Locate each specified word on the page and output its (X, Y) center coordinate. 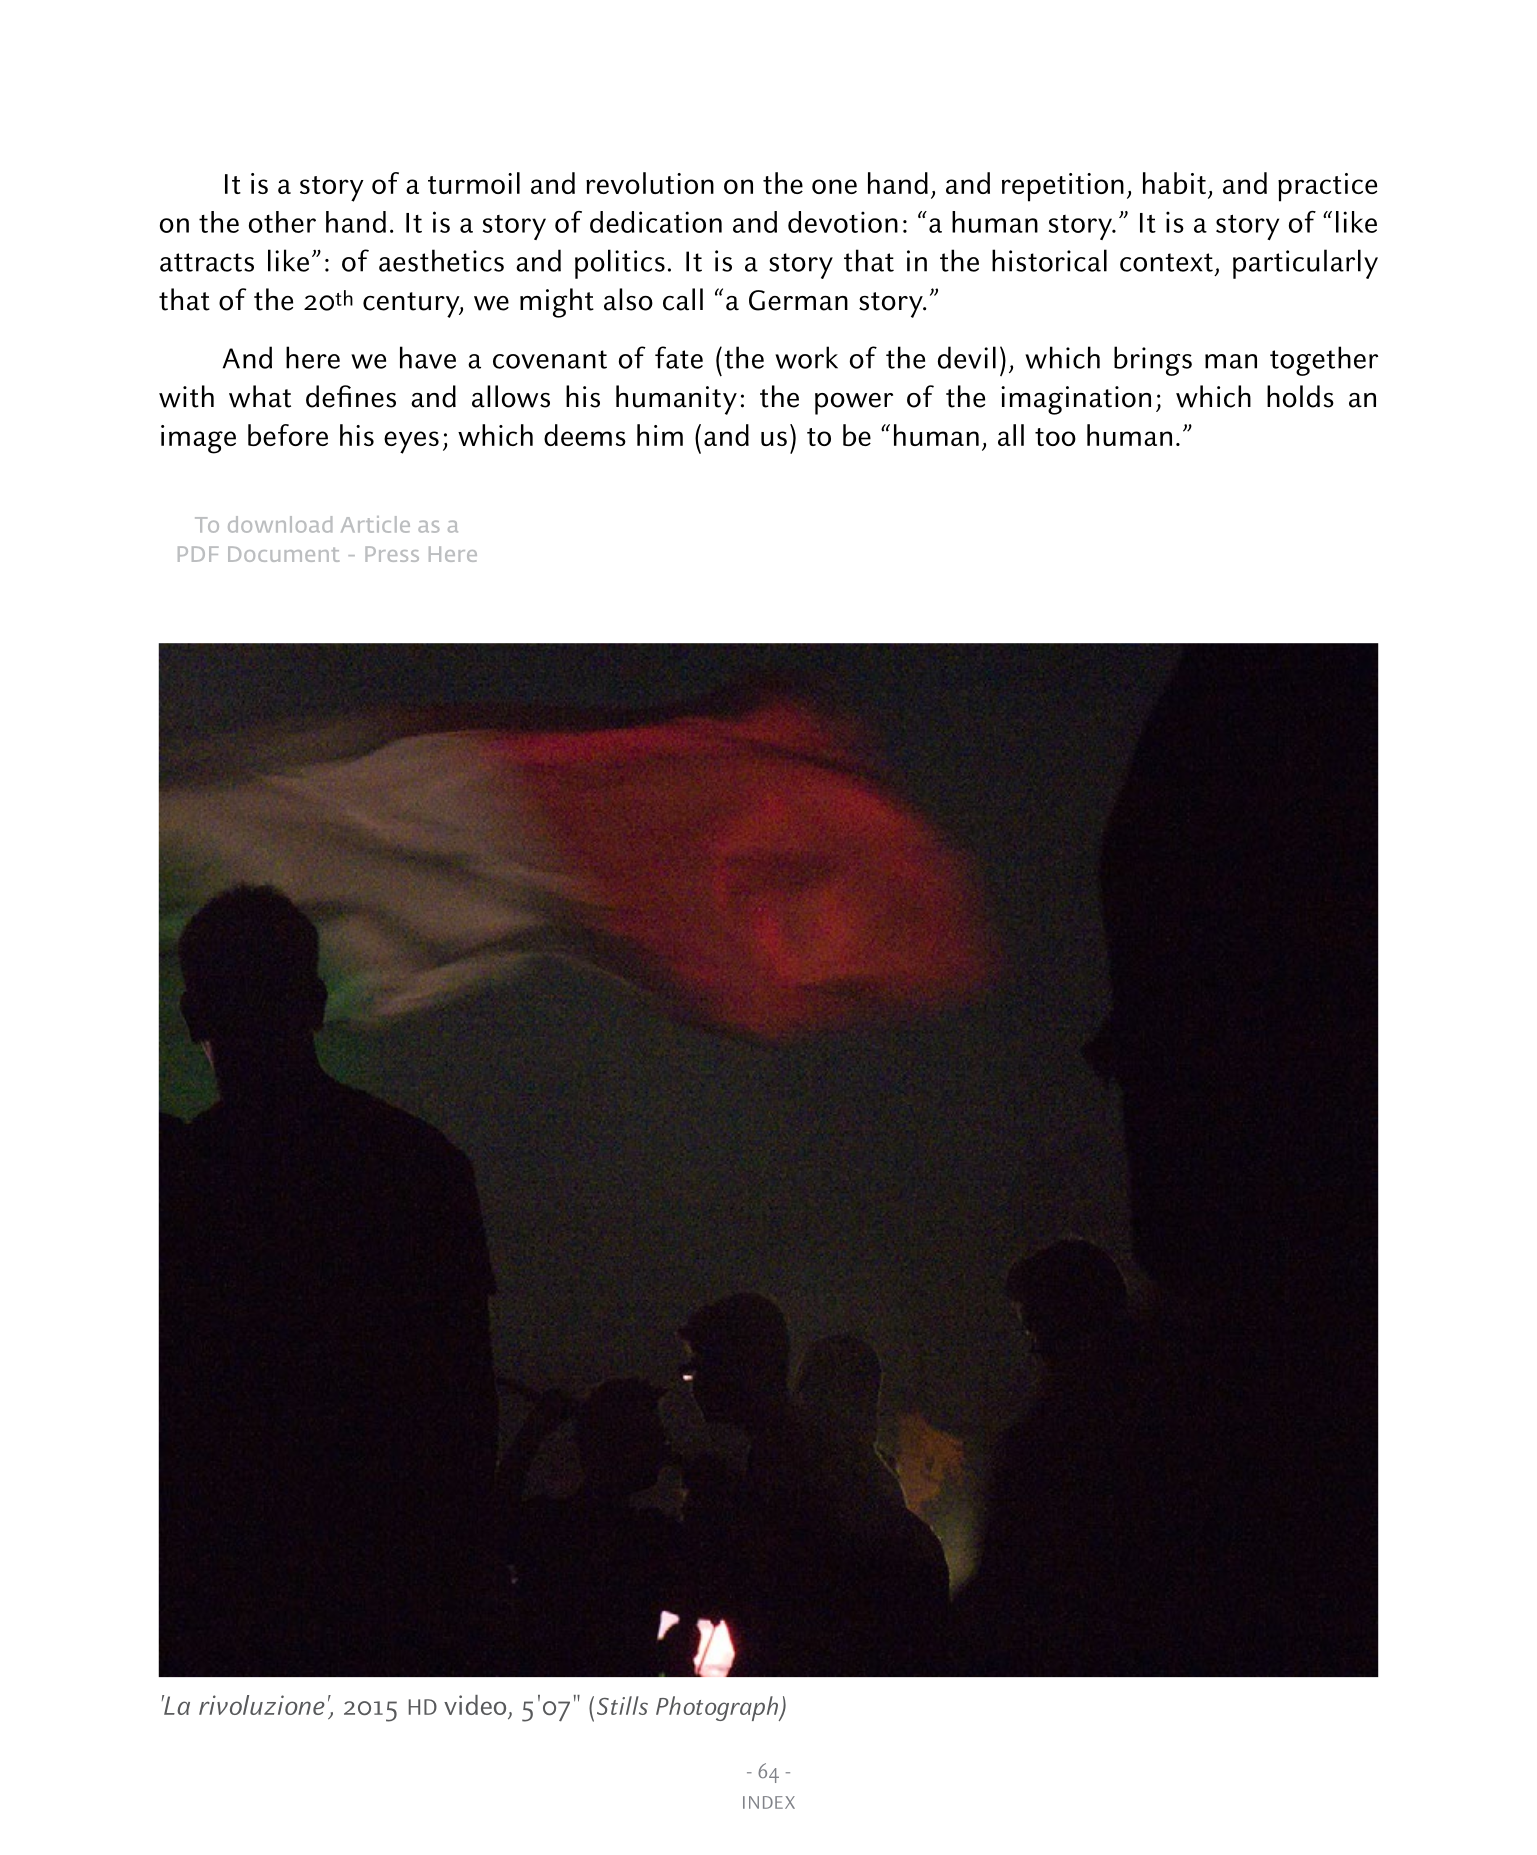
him (660, 435)
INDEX (769, 1802)
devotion (843, 222)
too (1055, 437)
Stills (622, 1705)
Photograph (718, 1708)
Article (375, 524)
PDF (198, 554)
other (282, 222)
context (1166, 262)
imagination (1076, 400)
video (476, 1706)
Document (283, 554)
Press (392, 554)
